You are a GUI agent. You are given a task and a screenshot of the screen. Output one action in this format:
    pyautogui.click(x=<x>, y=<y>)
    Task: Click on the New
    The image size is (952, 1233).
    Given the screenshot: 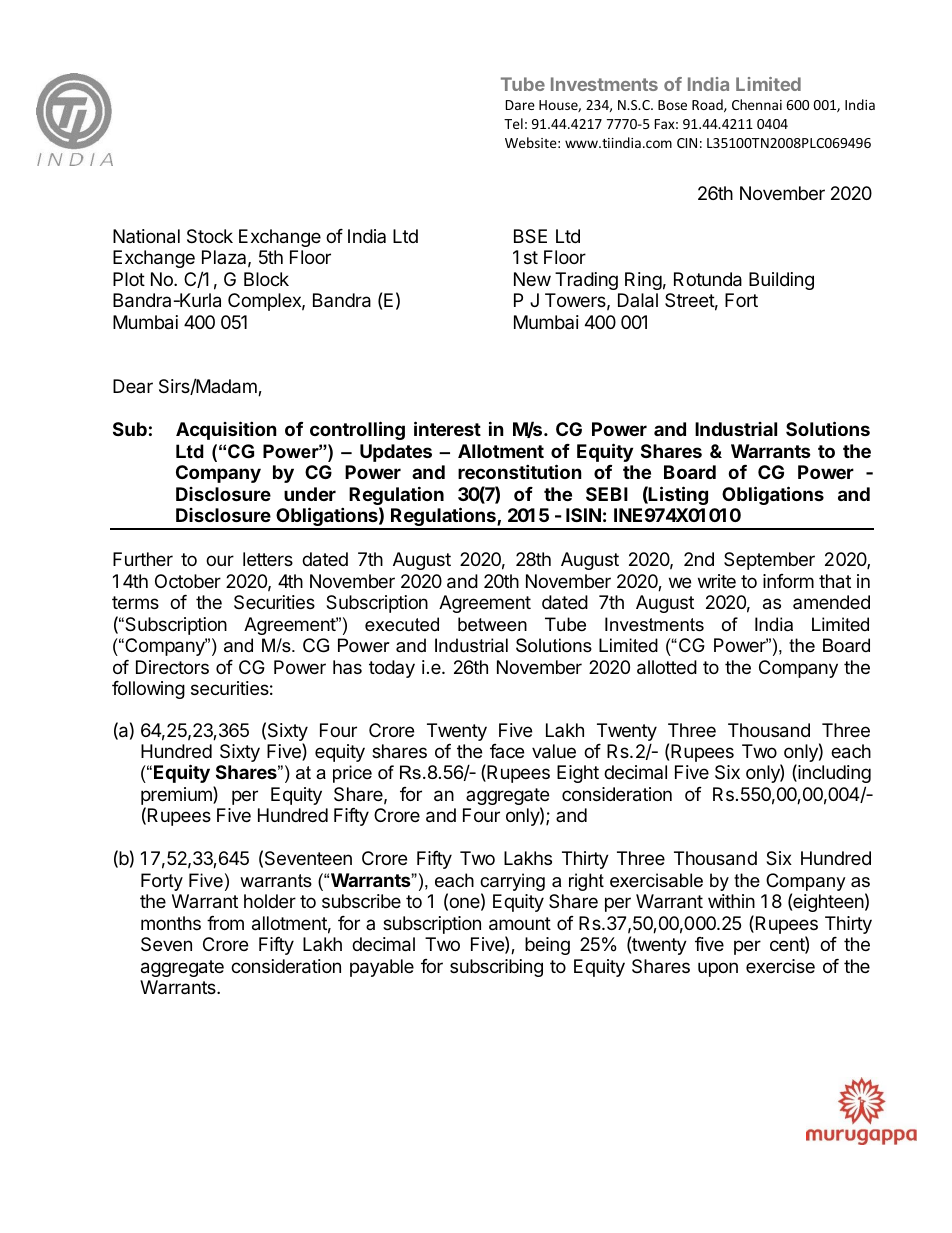 What is the action you would take?
    pyautogui.click(x=532, y=279)
